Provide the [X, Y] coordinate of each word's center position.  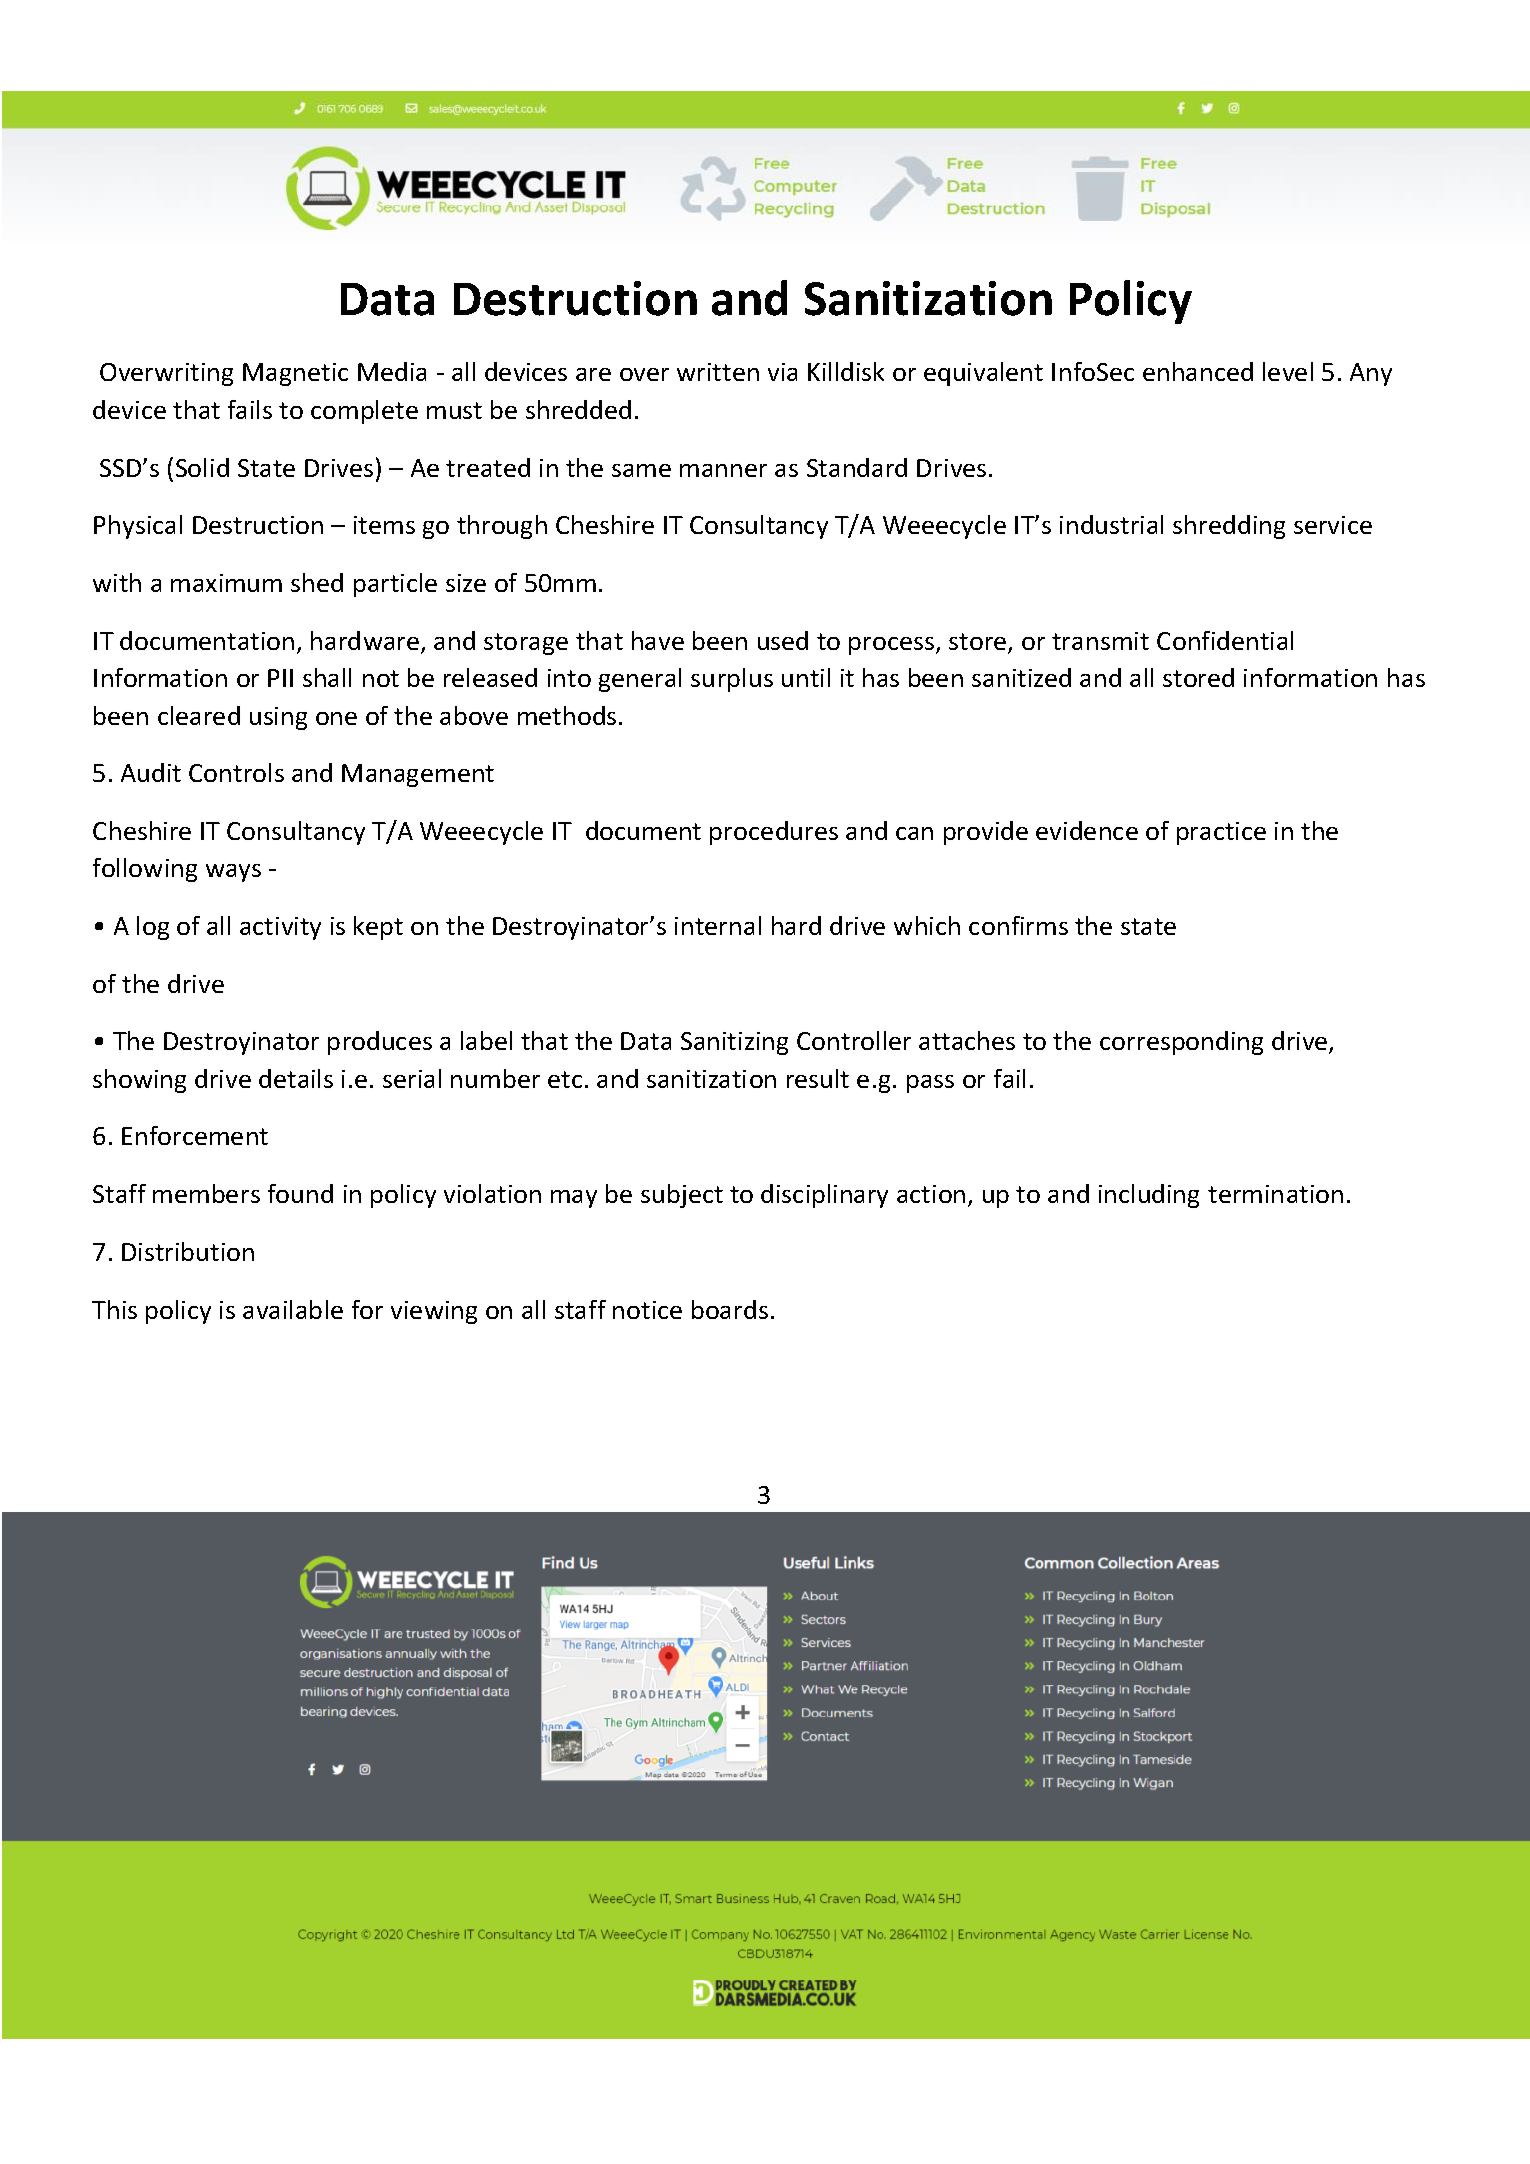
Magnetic [295, 374]
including [1149, 1196]
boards [730, 1309]
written [718, 372]
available [293, 1309]
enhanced [1198, 371]
